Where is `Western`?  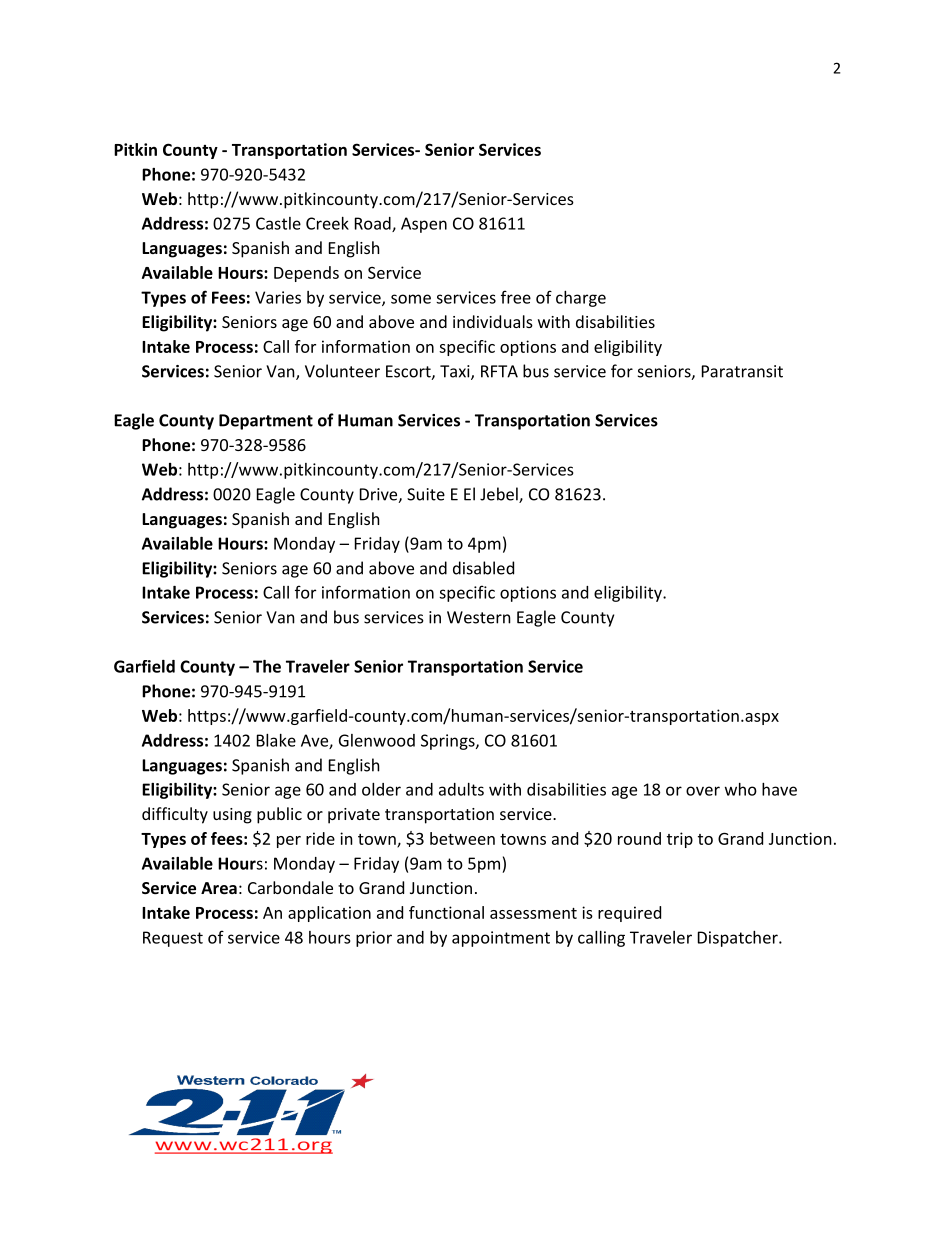 Western is located at coordinates (479, 617).
